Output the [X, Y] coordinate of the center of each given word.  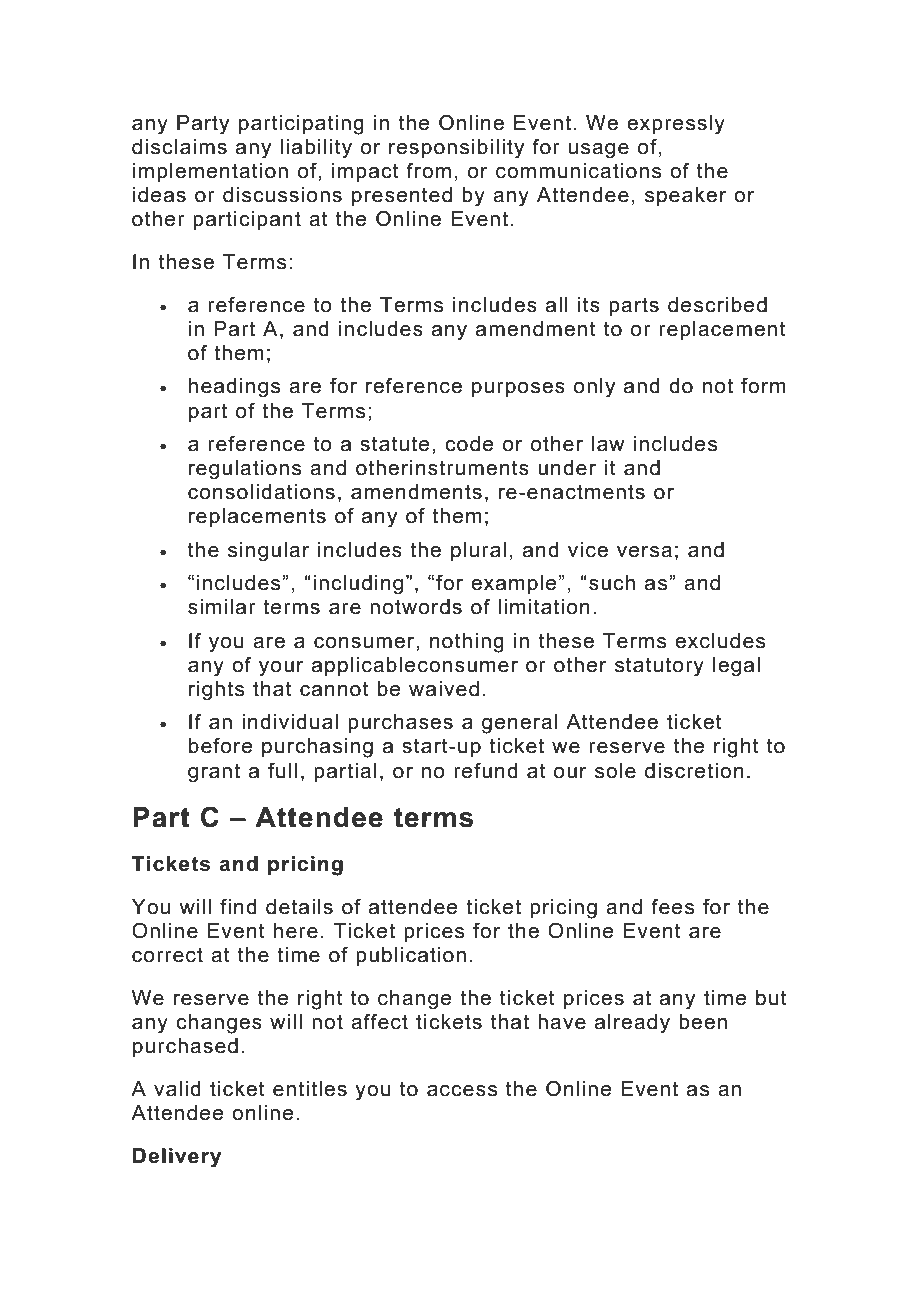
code [469, 444]
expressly [676, 125]
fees [672, 906]
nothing [467, 643]
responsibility [456, 149]
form [763, 385]
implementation [210, 172]
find [238, 906]
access [462, 1091]
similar [222, 607]
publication [411, 956]
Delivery [177, 1158]
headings [234, 388]
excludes [720, 641]
